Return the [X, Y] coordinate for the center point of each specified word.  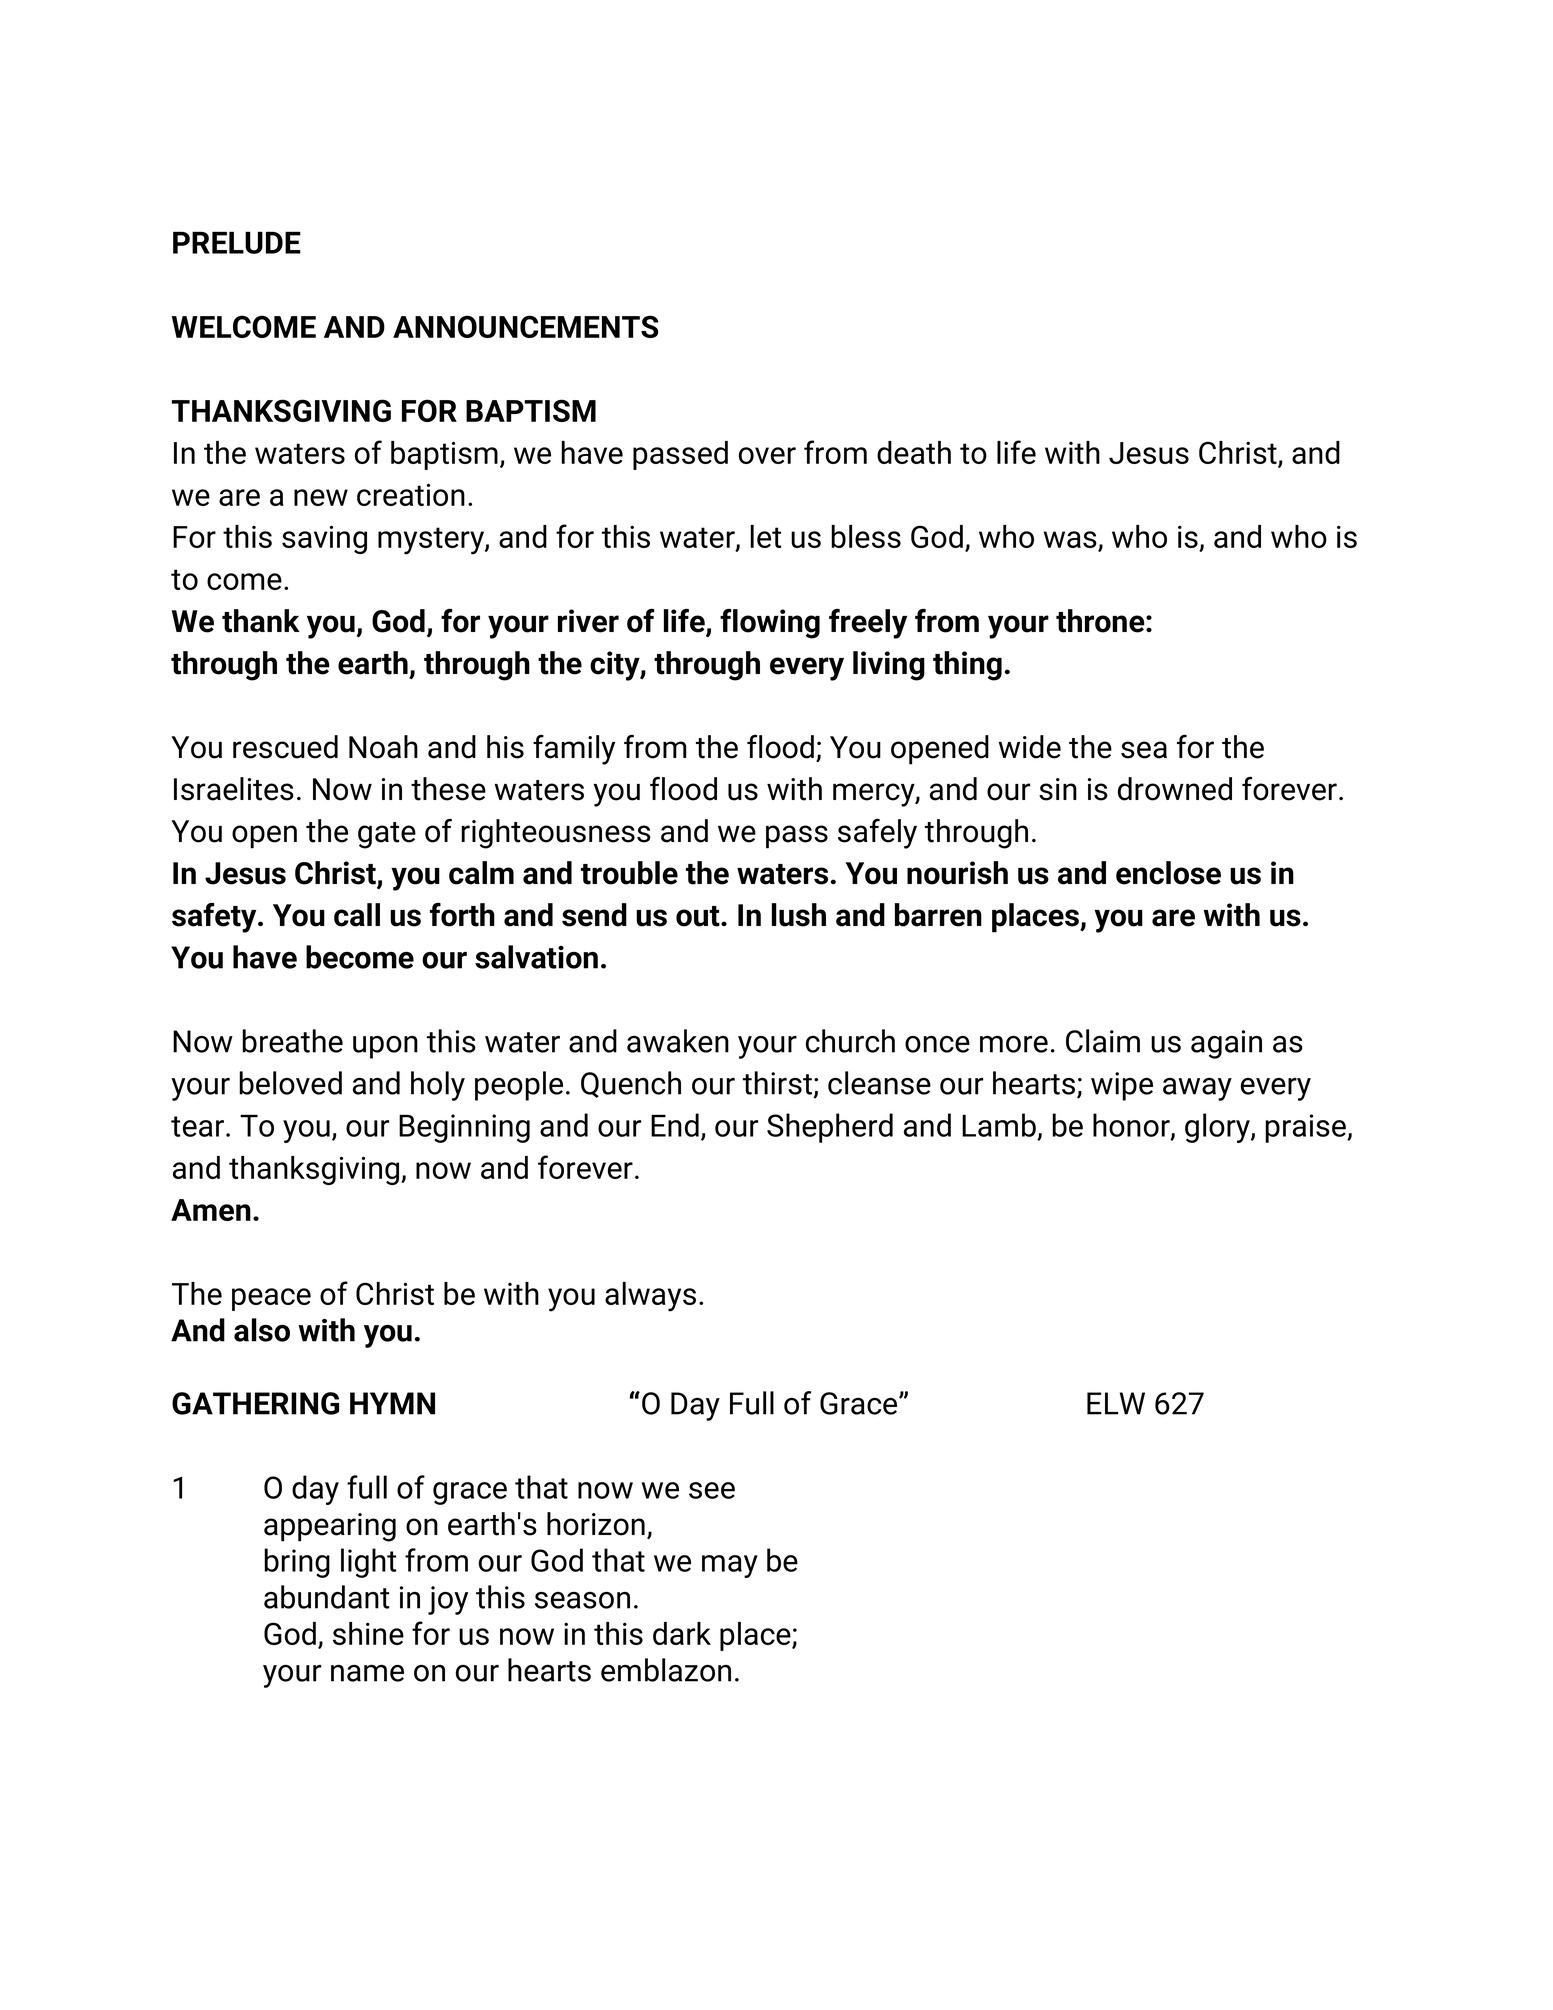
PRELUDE [237, 242]
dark [682, 1633]
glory [1218, 1128]
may [730, 1566]
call [357, 915]
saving [324, 539]
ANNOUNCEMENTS [525, 326]
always [650, 1297]
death [914, 452]
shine [368, 1633]
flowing [770, 624]
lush [799, 915]
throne [1101, 621]
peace [271, 1299]
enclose [1168, 873]
